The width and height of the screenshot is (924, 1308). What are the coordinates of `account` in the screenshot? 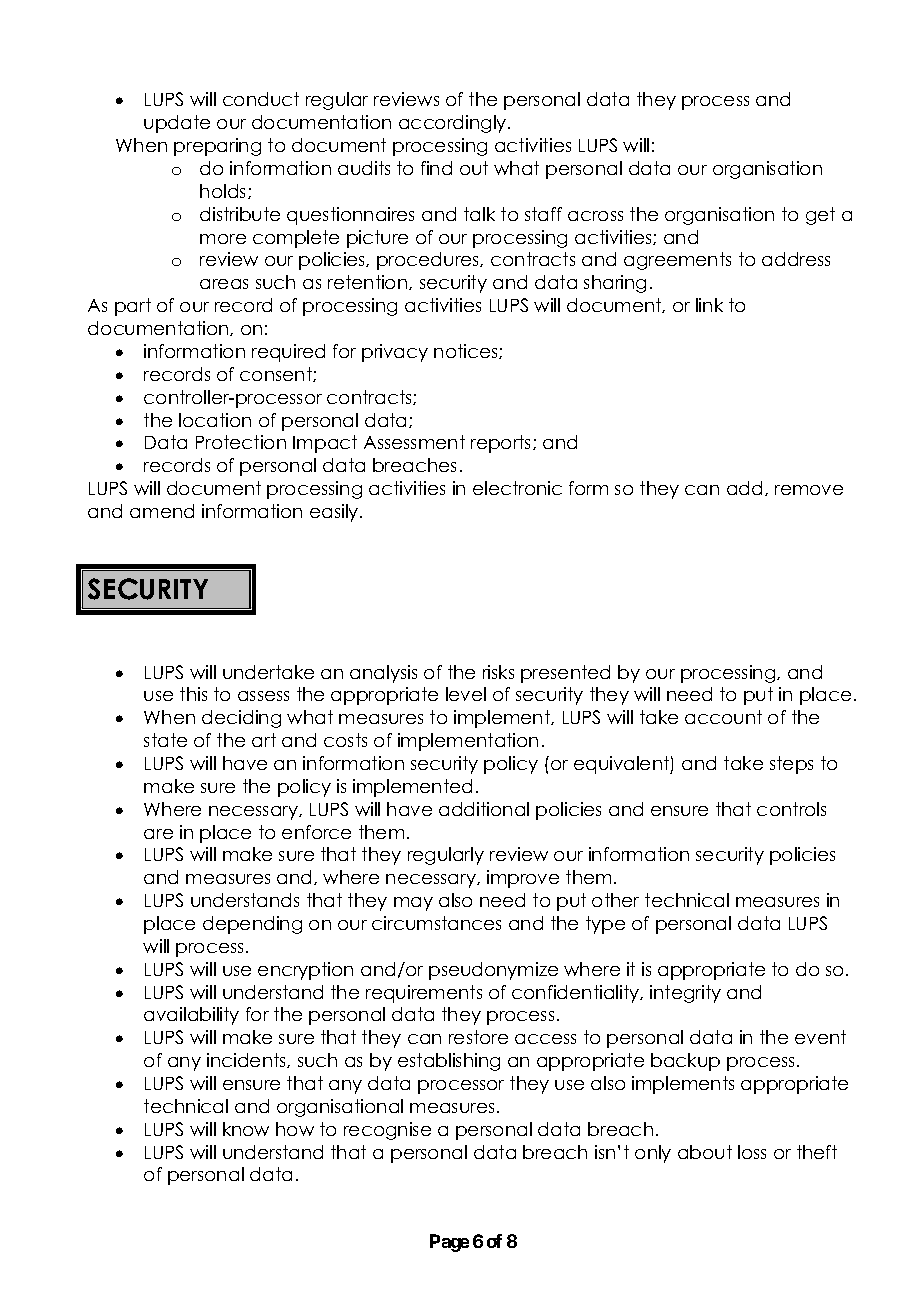 It's located at (723, 717).
